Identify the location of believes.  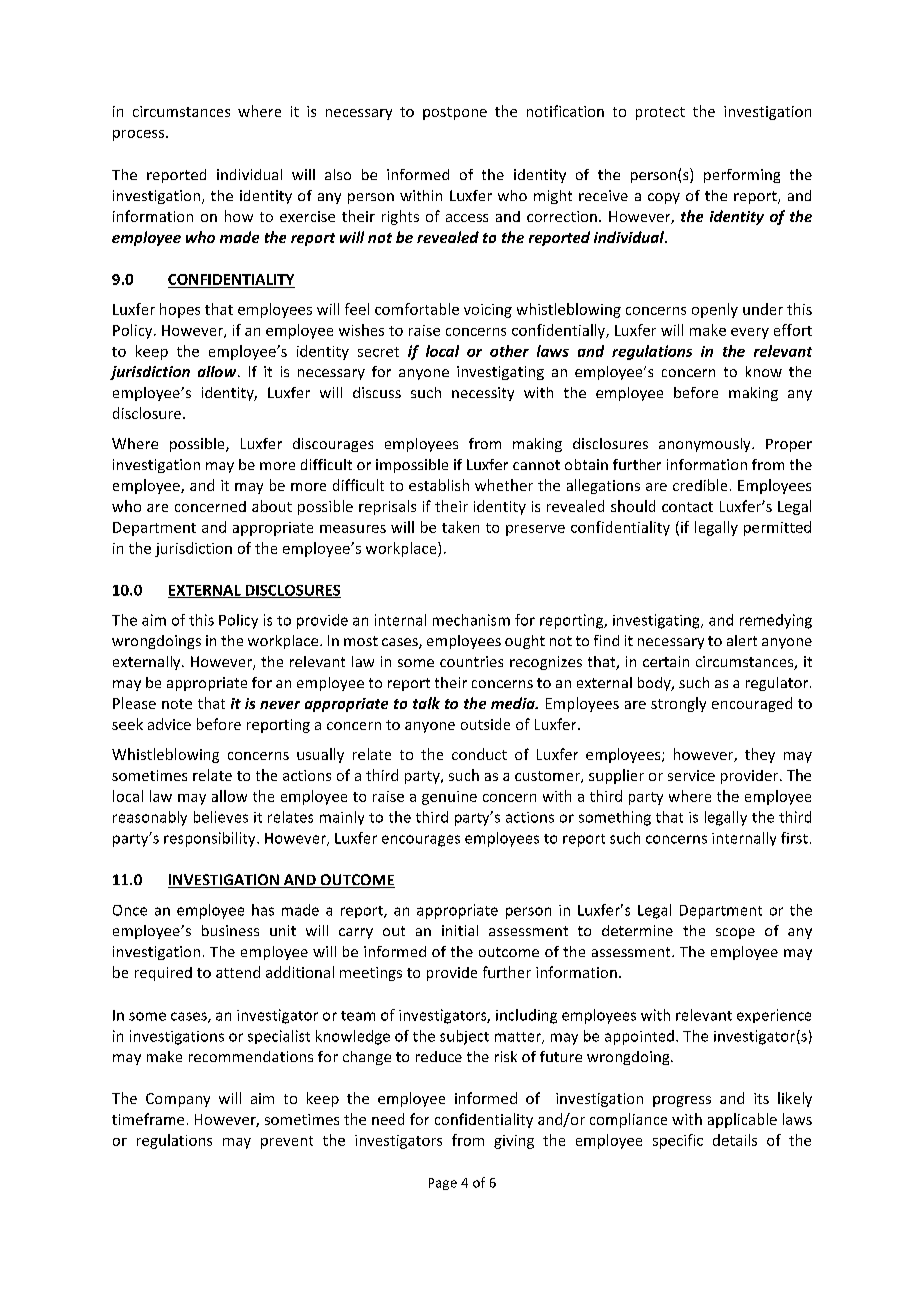
(221, 817).
